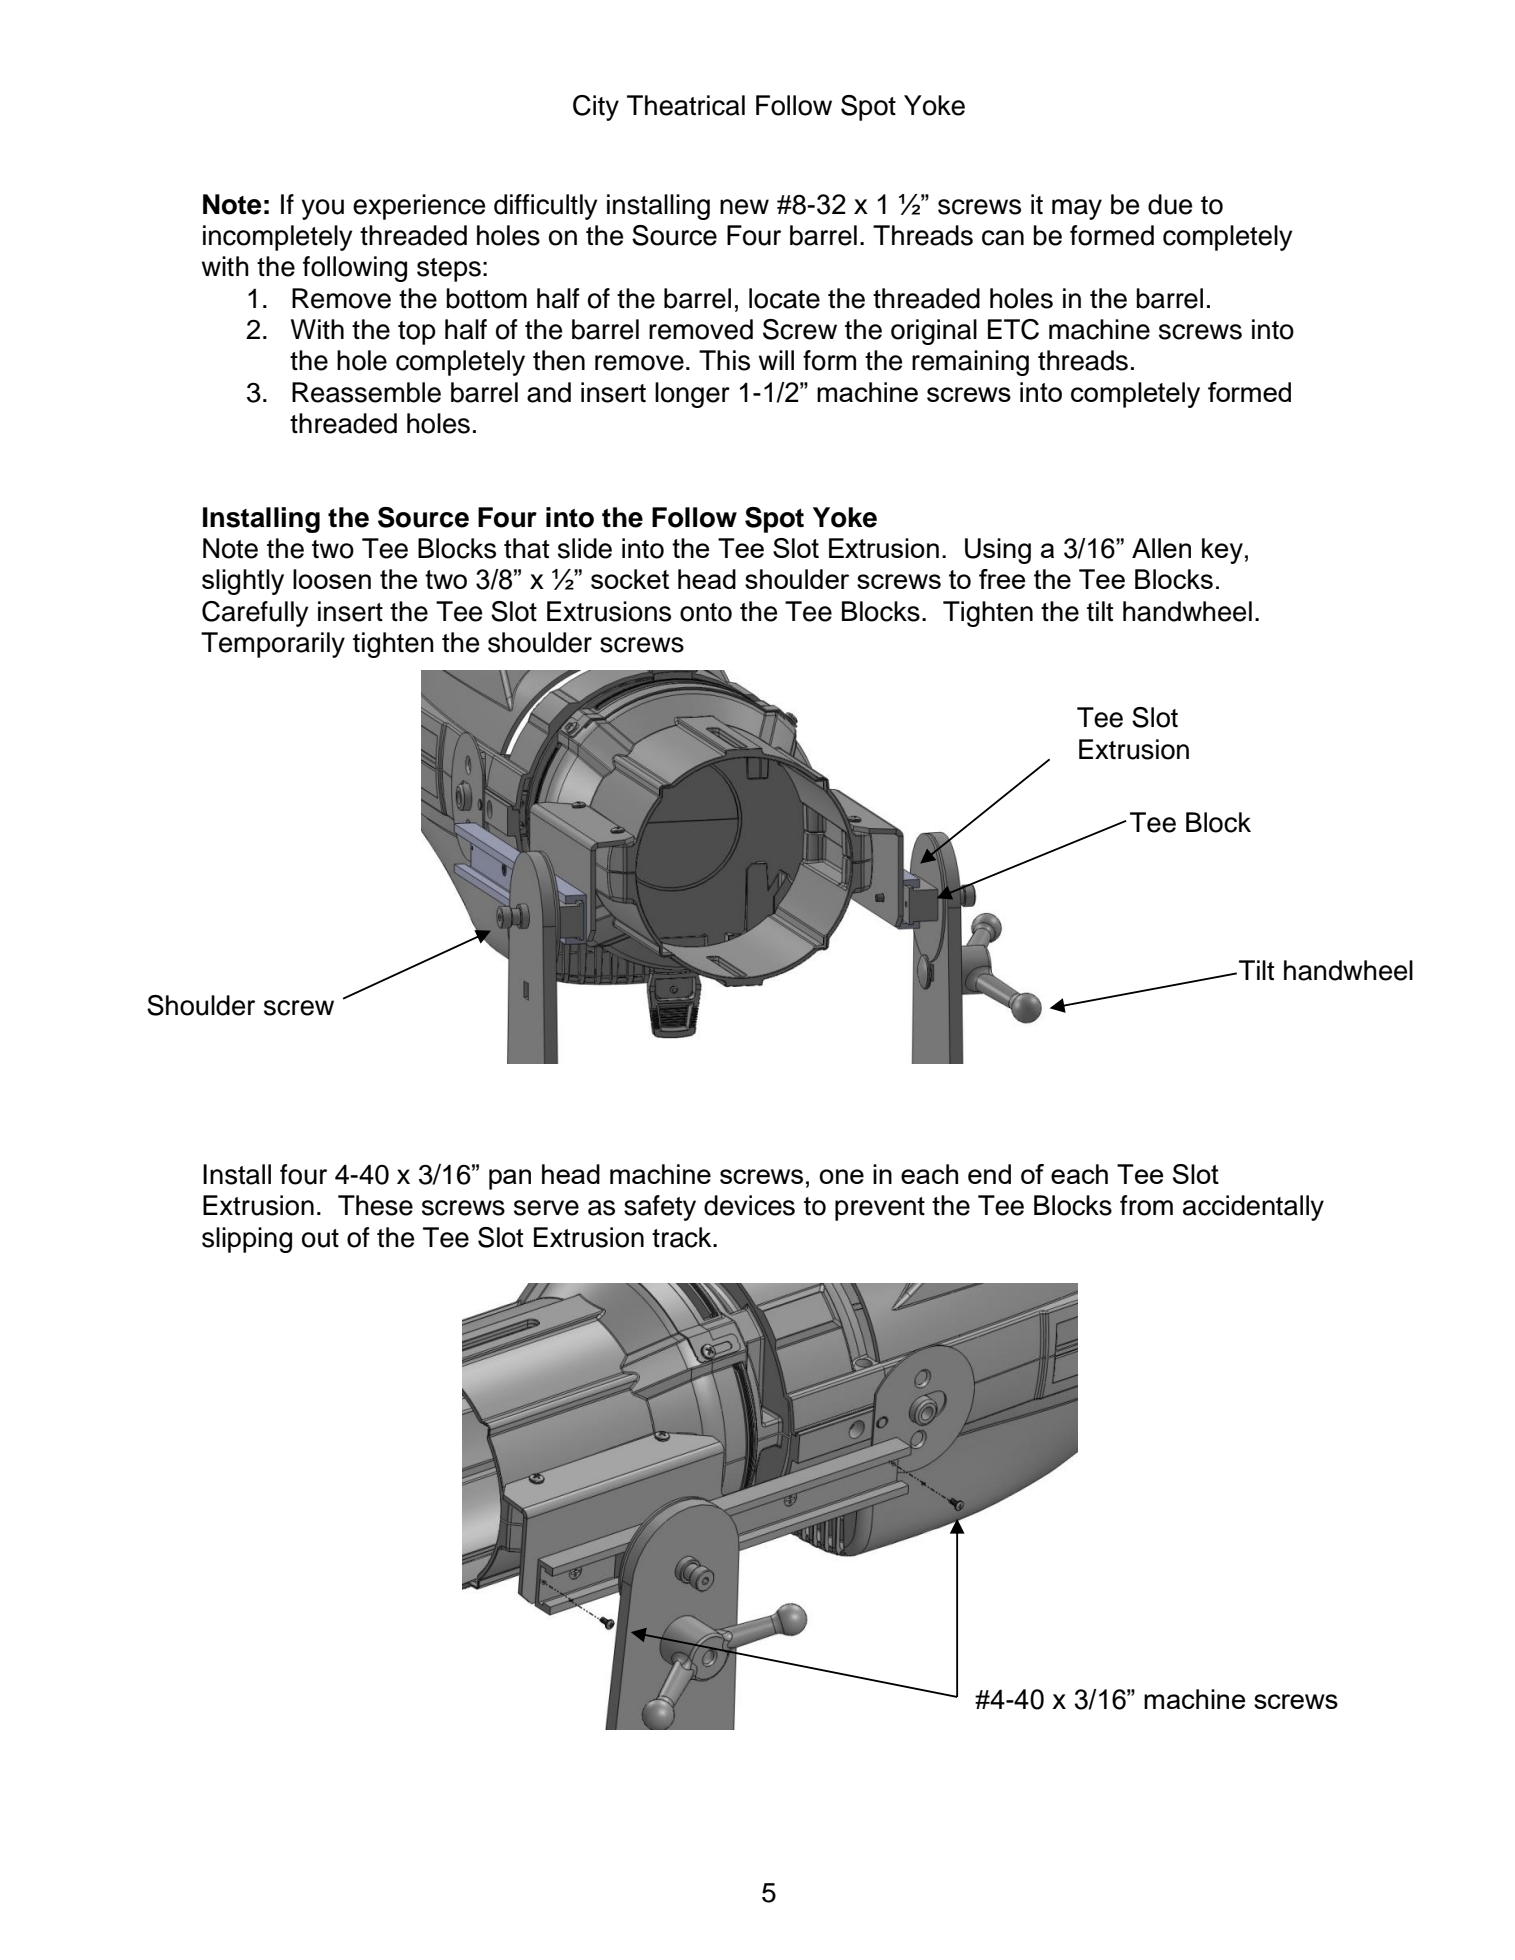 Image resolution: width=1515 pixels, height=1960 pixels. Describe the element at coordinates (1002, 579) in the screenshot. I see `free` at that location.
